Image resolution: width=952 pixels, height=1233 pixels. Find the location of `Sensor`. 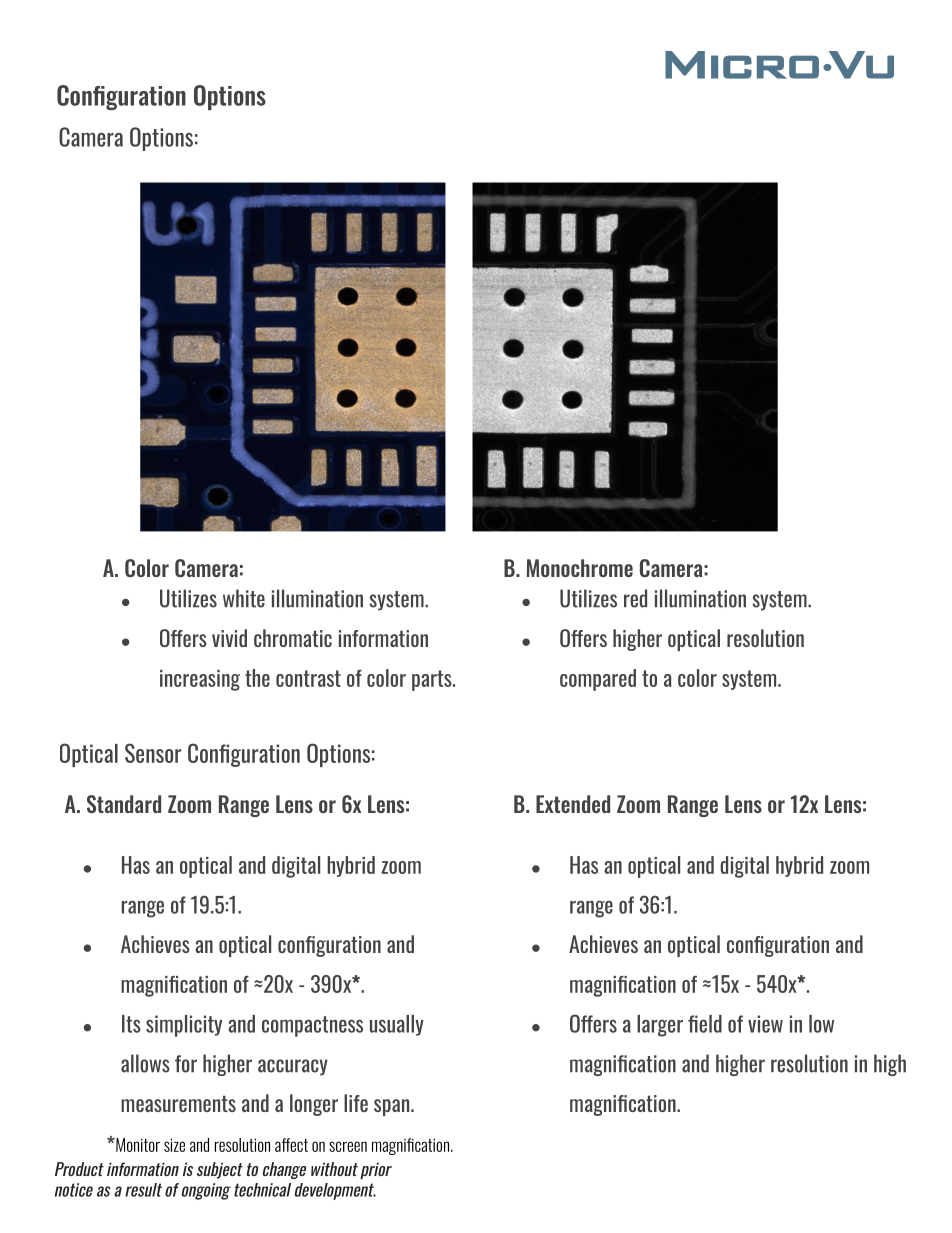

Sensor is located at coordinates (153, 753).
